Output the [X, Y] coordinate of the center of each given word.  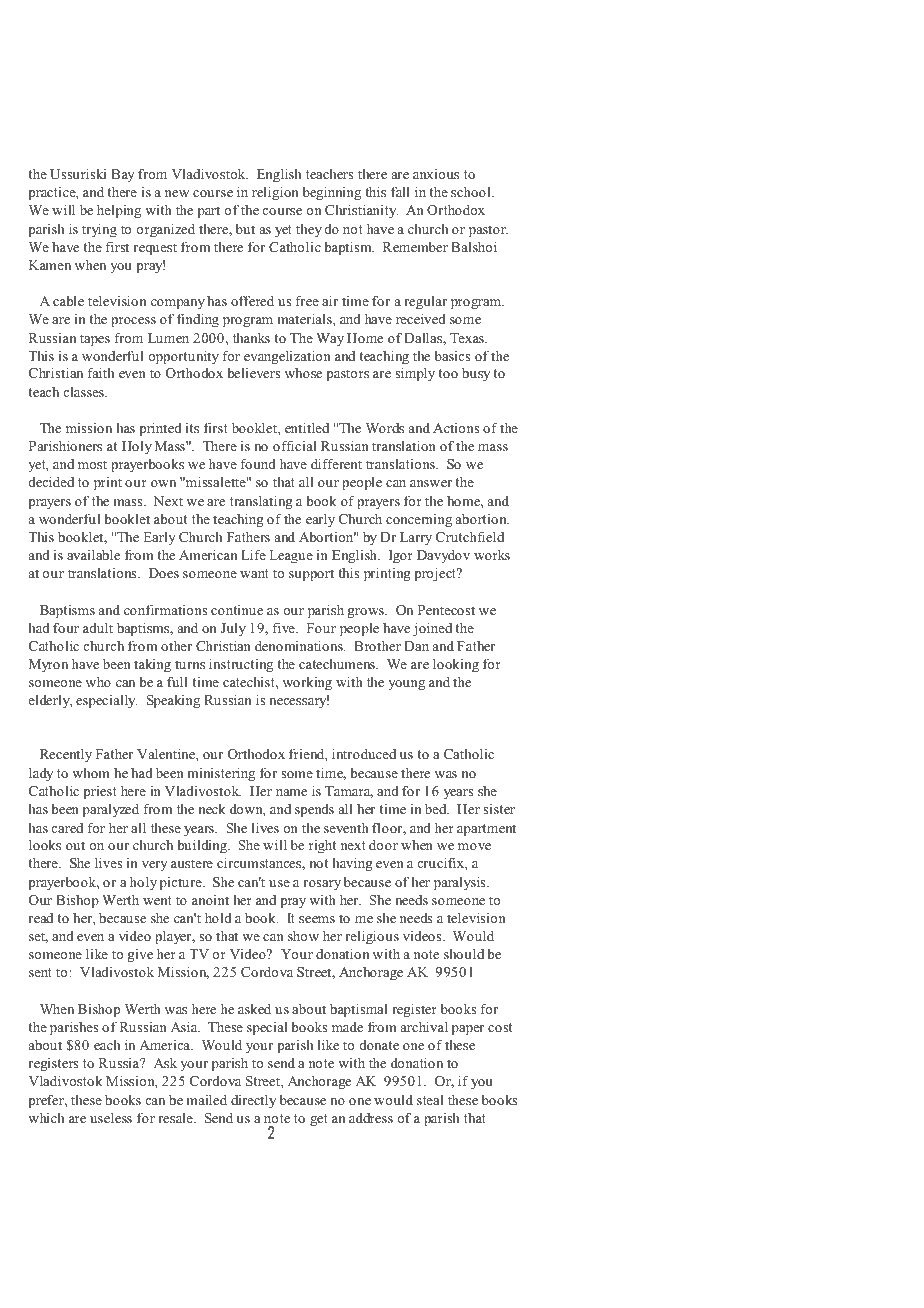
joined [432, 629]
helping [119, 211]
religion [275, 193]
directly [253, 1101]
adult [98, 627]
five [284, 627]
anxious [436, 174]
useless [111, 1117]
